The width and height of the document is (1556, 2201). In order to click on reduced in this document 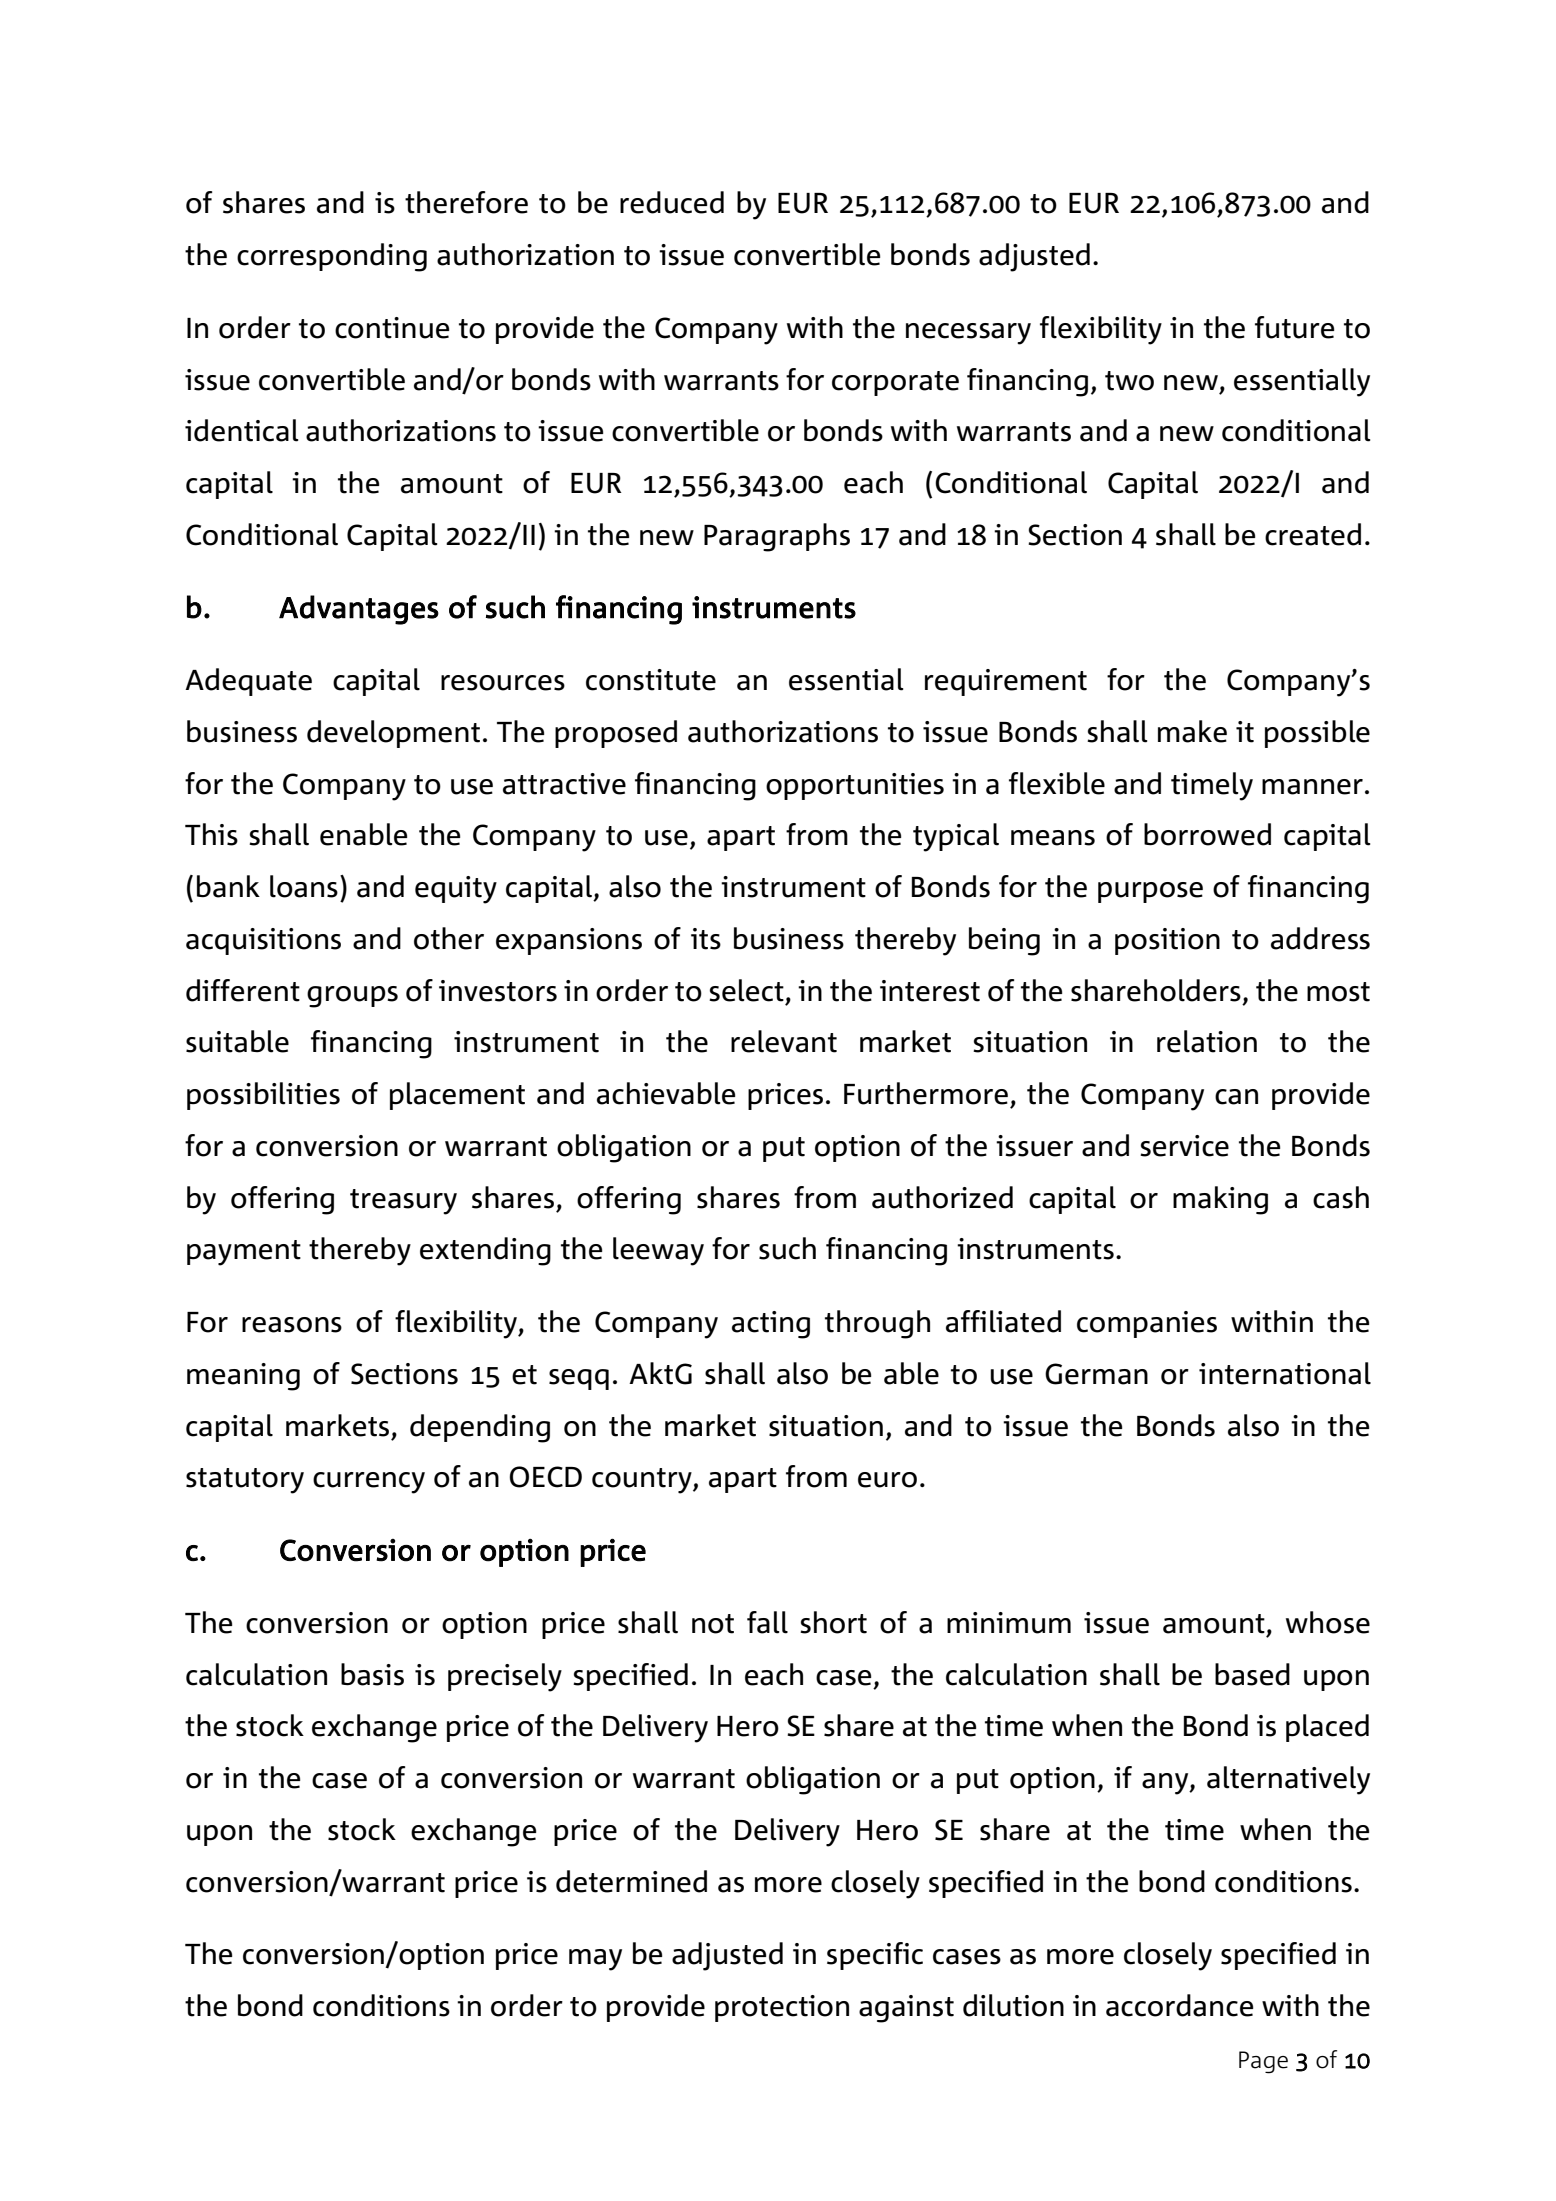, I will do `click(672, 202)`.
